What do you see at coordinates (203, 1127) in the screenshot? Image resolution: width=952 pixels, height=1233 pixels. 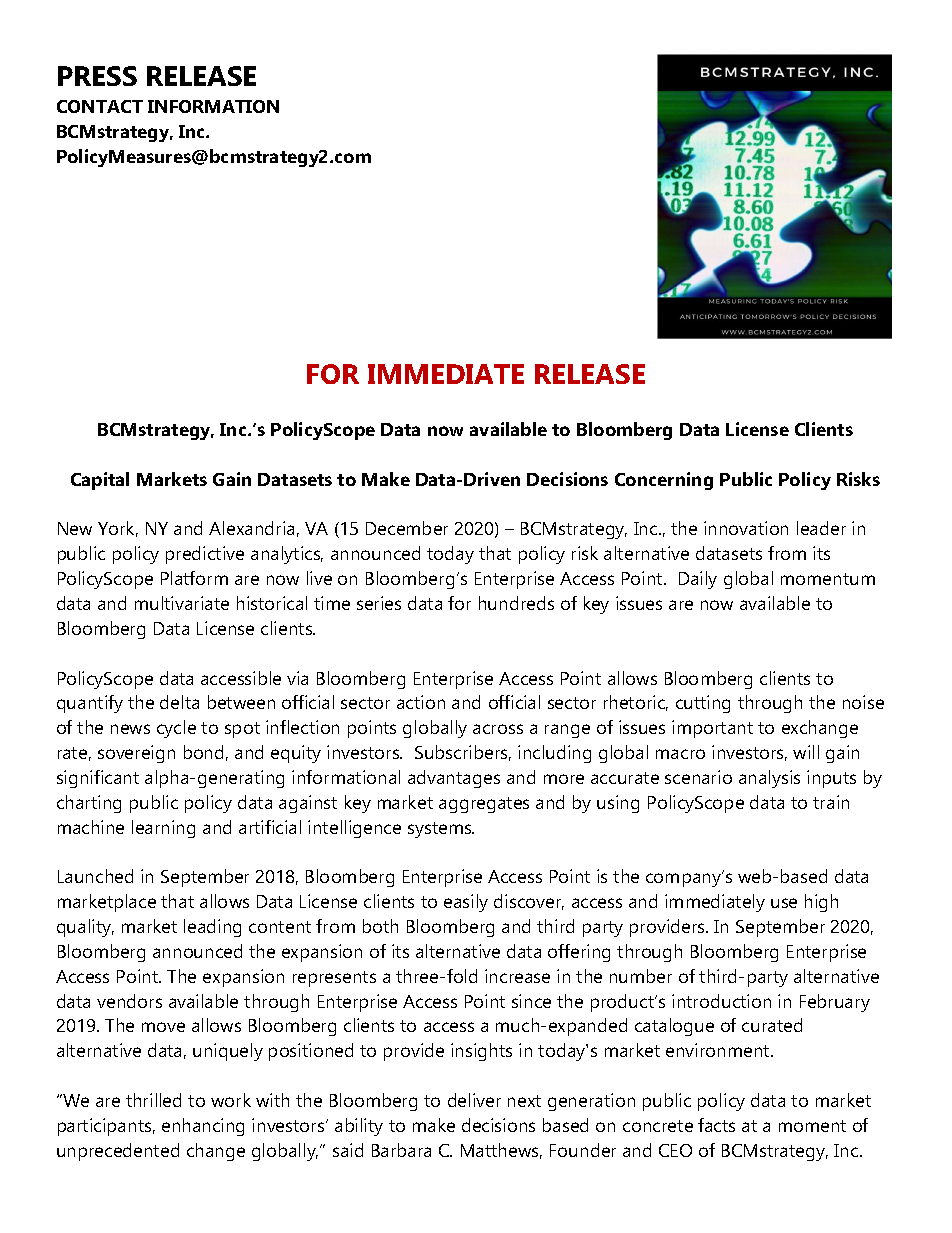 I see `enhancing` at bounding box center [203, 1127].
